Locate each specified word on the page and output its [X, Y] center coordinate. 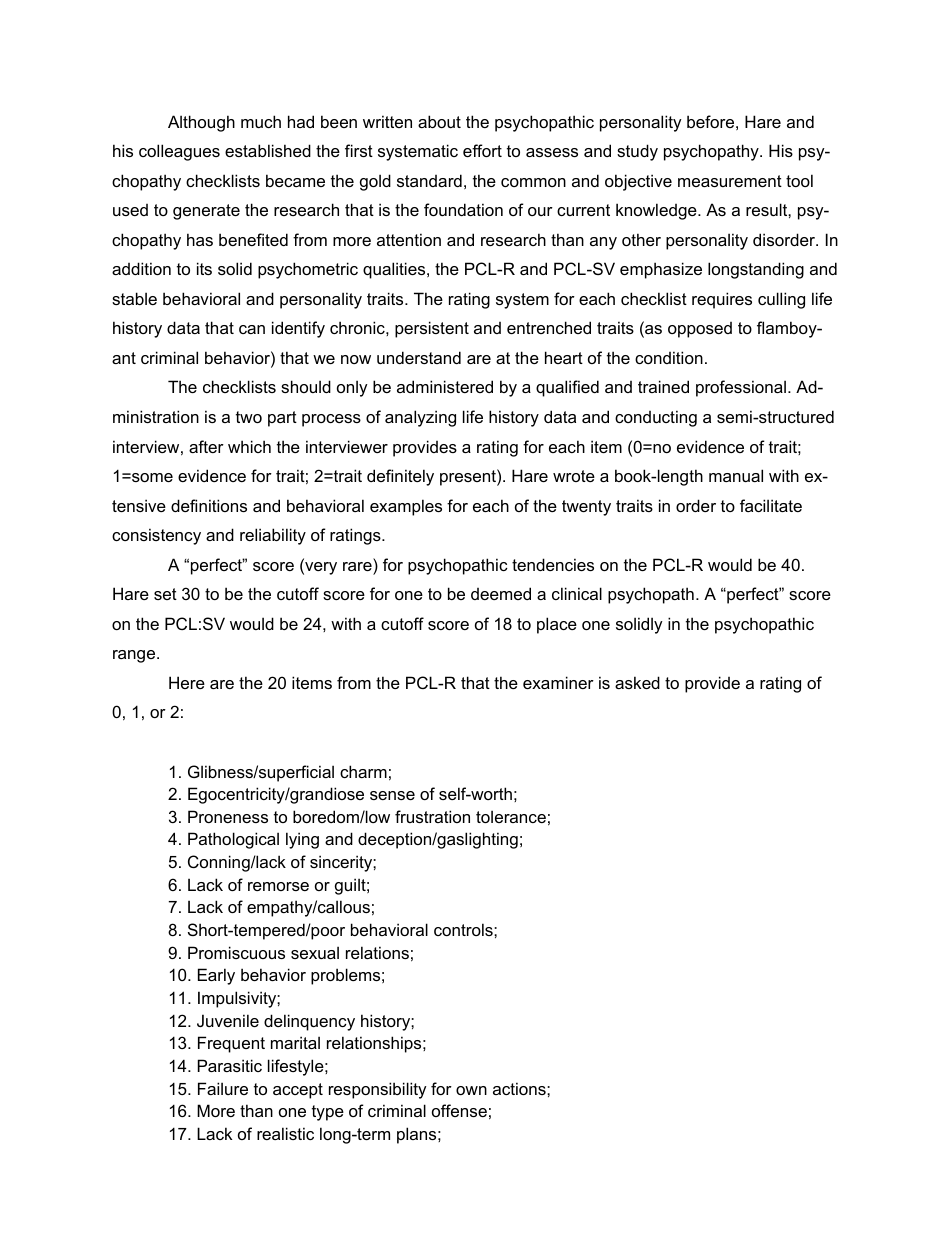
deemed [501, 593]
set [165, 594]
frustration [432, 816]
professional [741, 388]
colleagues [179, 152]
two [249, 417]
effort [482, 150]
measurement [730, 181]
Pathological [233, 840]
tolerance [511, 816]
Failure [223, 1088]
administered [445, 386]
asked [637, 682]
